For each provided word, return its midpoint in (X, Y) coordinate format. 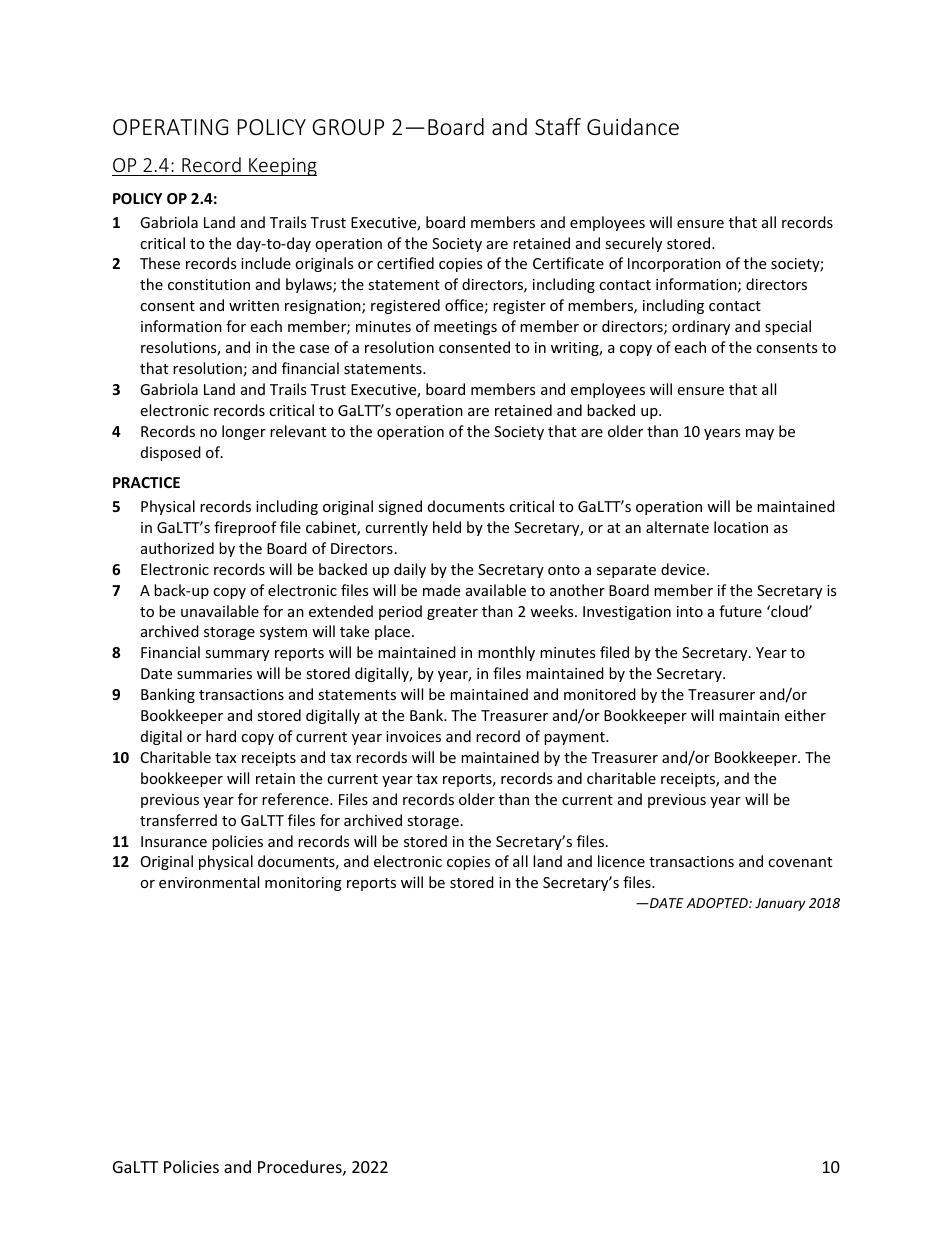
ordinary (701, 327)
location (741, 527)
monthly (506, 653)
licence (621, 861)
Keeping (282, 167)
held (447, 527)
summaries (214, 673)
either (805, 715)
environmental (209, 882)
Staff (558, 126)
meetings (465, 328)
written (254, 305)
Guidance (633, 126)
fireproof (245, 528)
